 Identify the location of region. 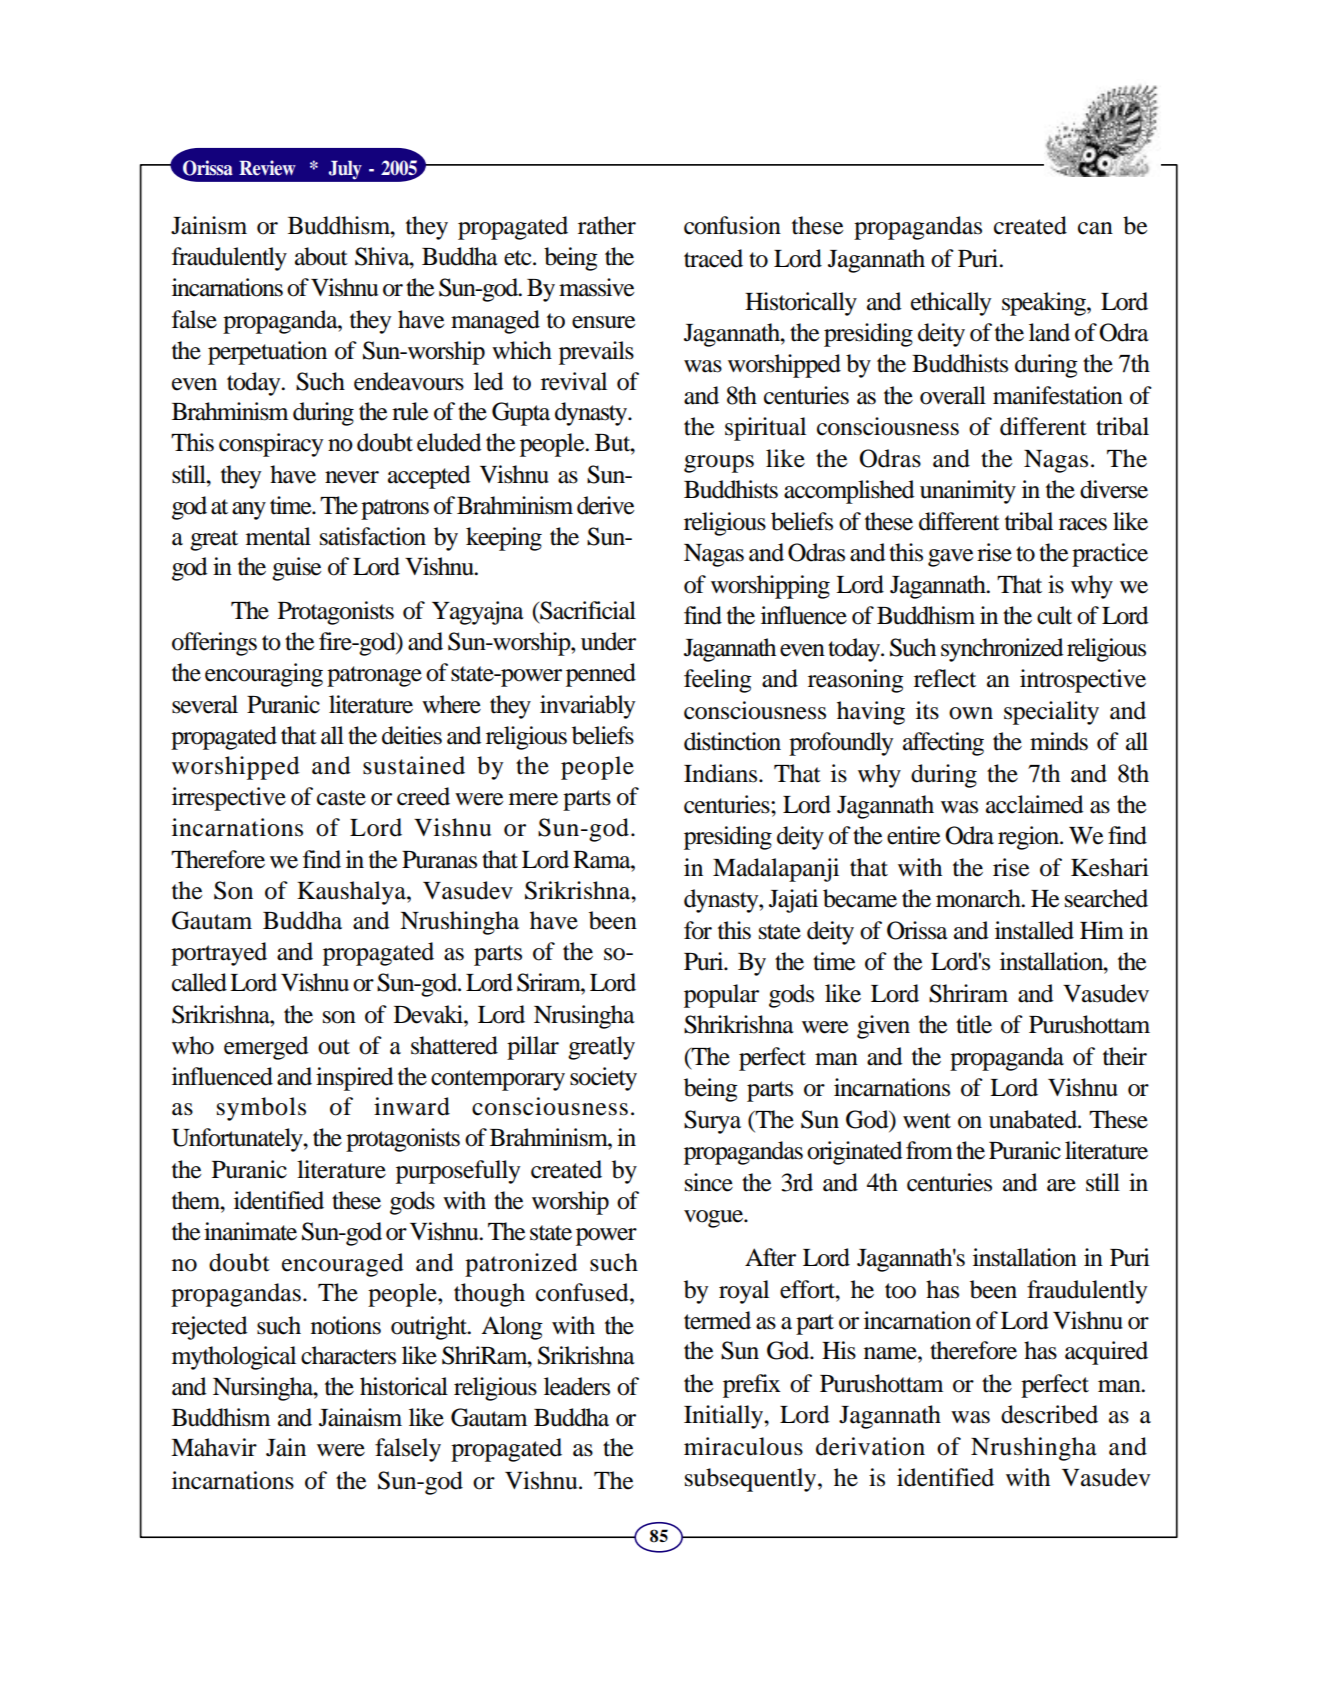
(1030, 838).
